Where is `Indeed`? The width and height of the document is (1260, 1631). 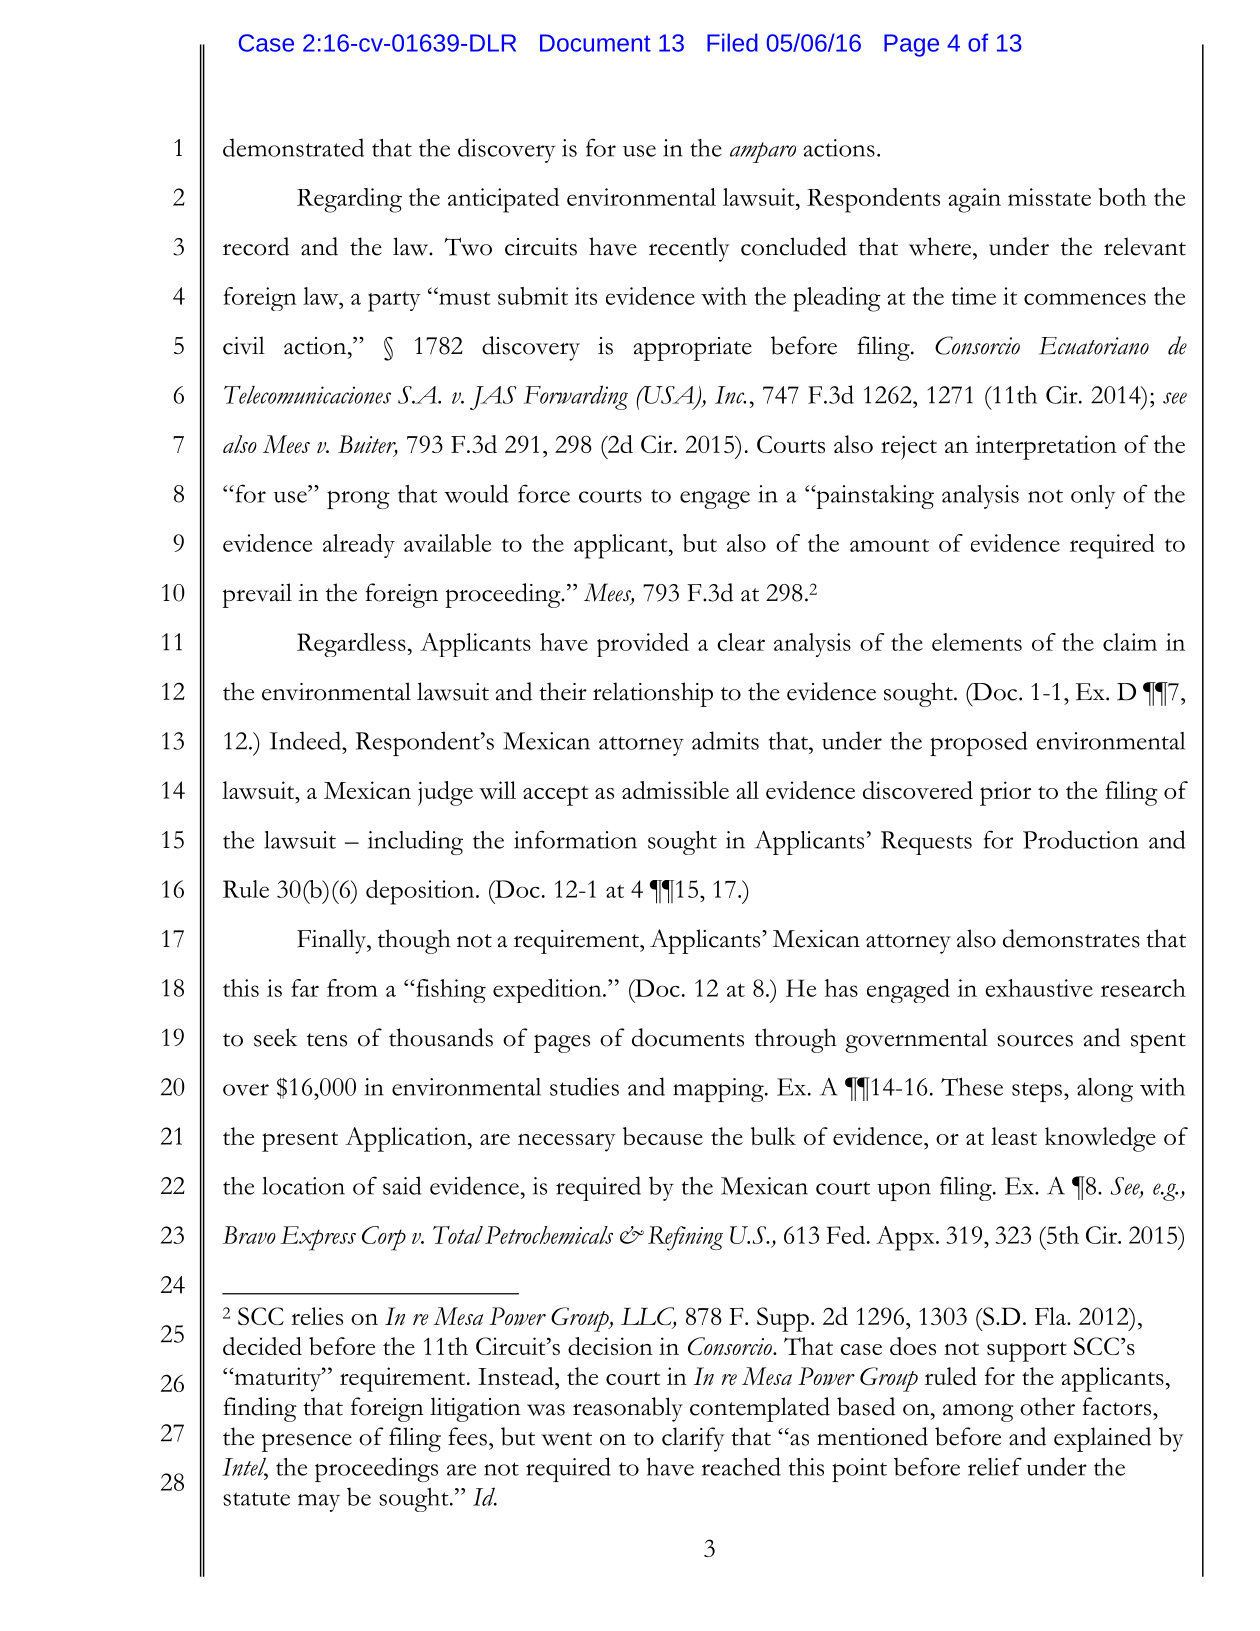
Indeed is located at coordinates (306, 740).
